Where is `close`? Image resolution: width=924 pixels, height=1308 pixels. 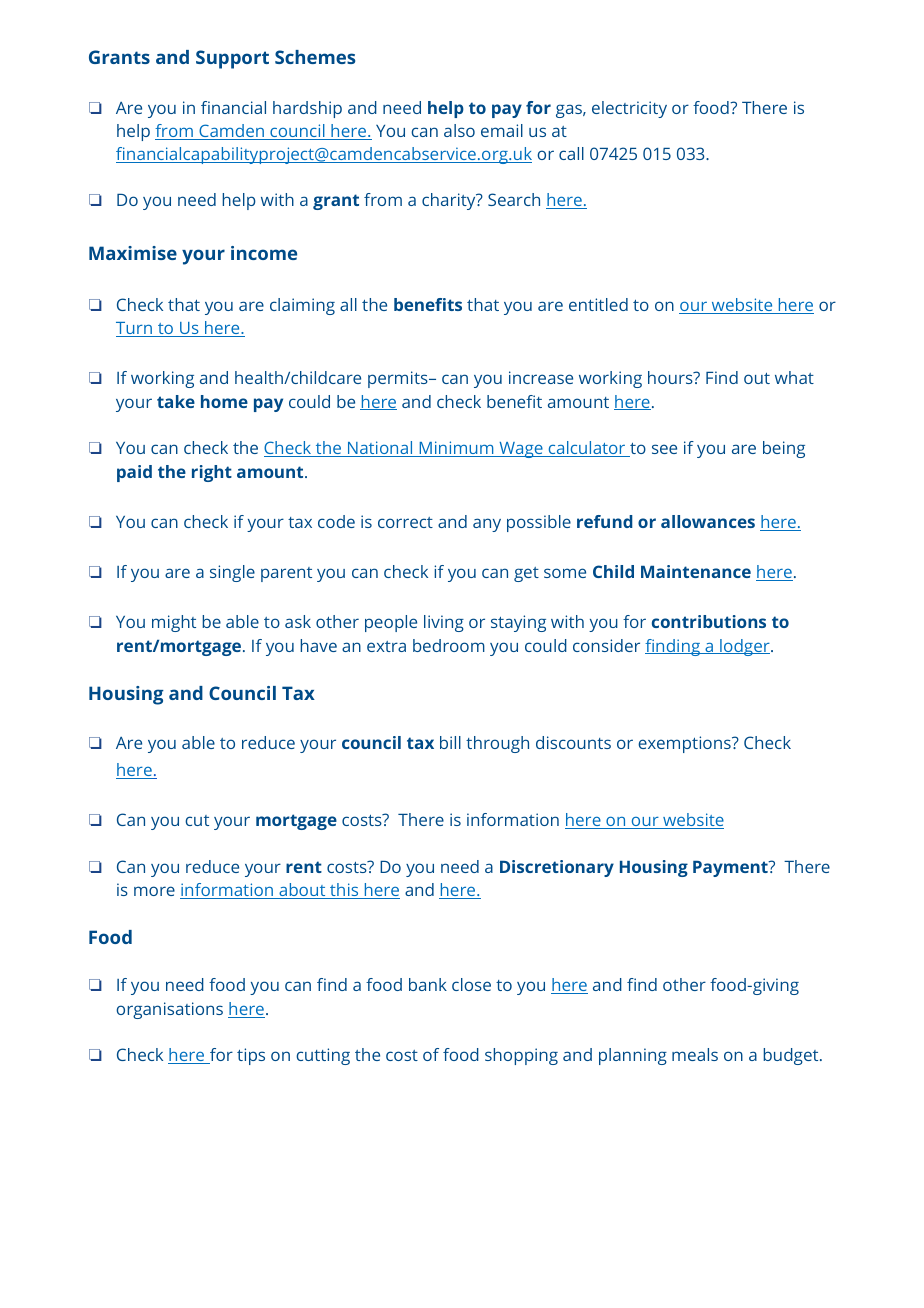 close is located at coordinates (471, 984).
